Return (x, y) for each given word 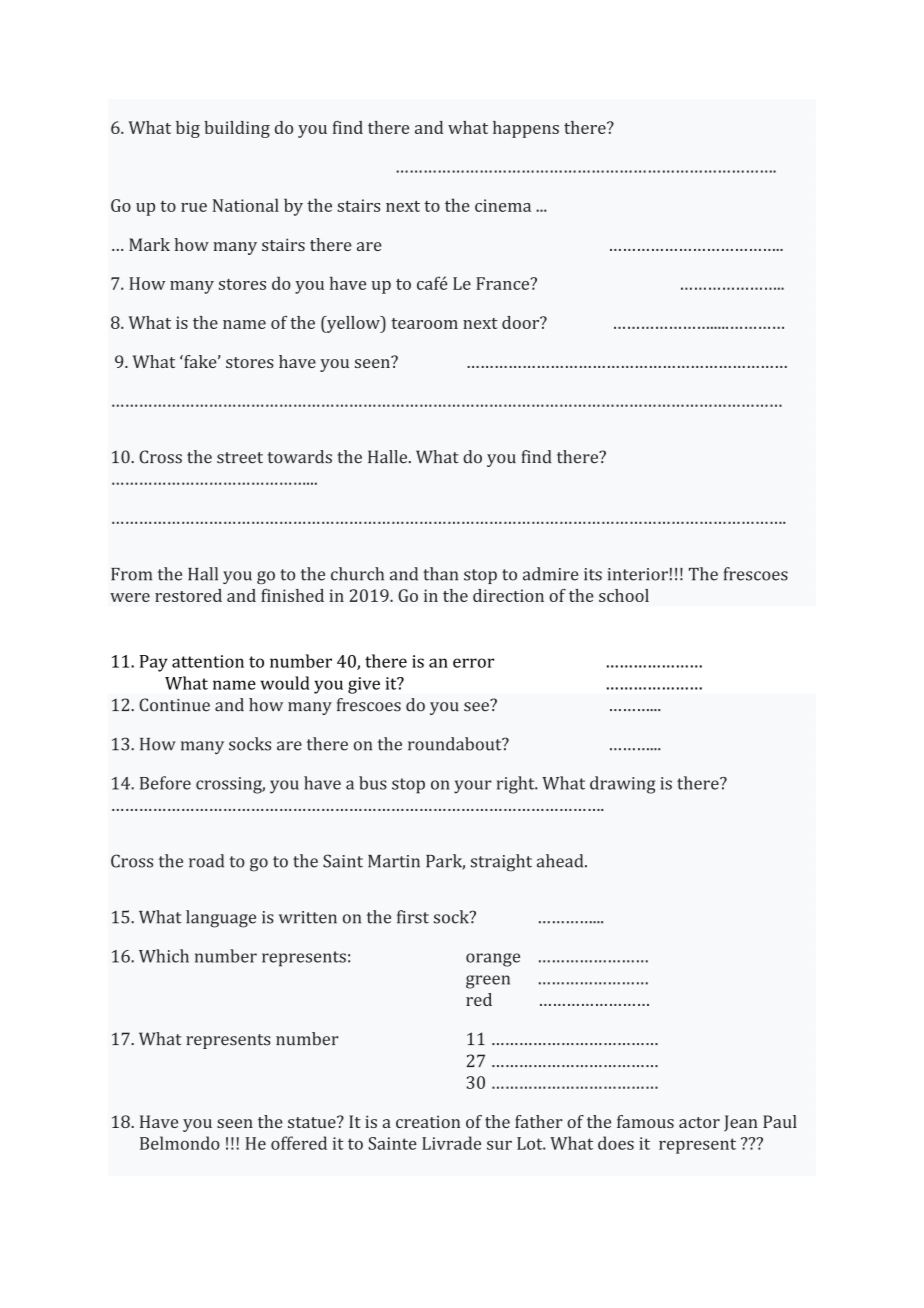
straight (501, 863)
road (206, 861)
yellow (353, 324)
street (240, 458)
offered (299, 1143)
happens (526, 129)
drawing (623, 785)
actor (699, 1122)
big (188, 129)
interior (637, 574)
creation (428, 1121)
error (473, 663)
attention (208, 661)
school (624, 595)
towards (300, 457)
